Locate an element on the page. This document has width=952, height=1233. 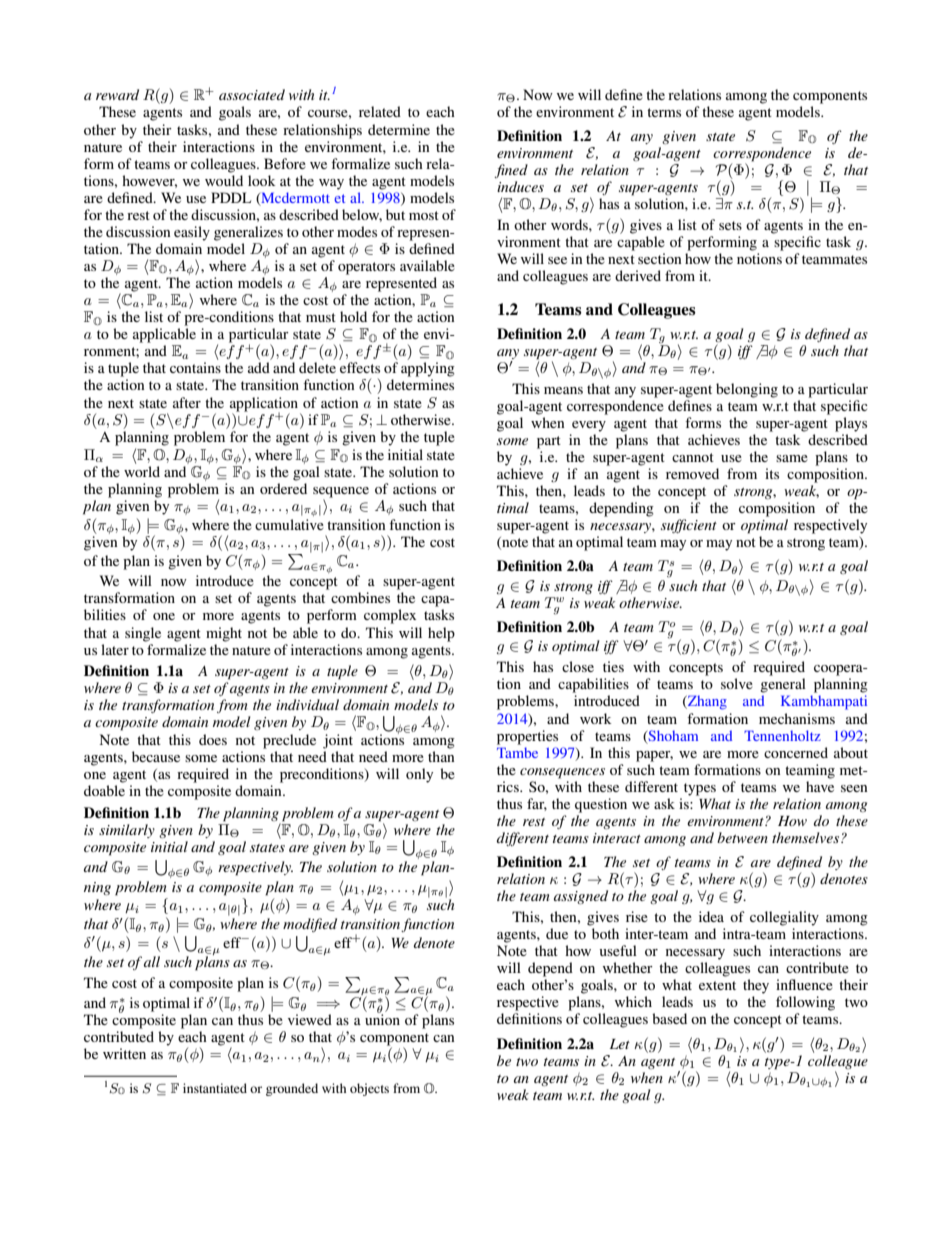
terms is located at coordinates (664, 112).
